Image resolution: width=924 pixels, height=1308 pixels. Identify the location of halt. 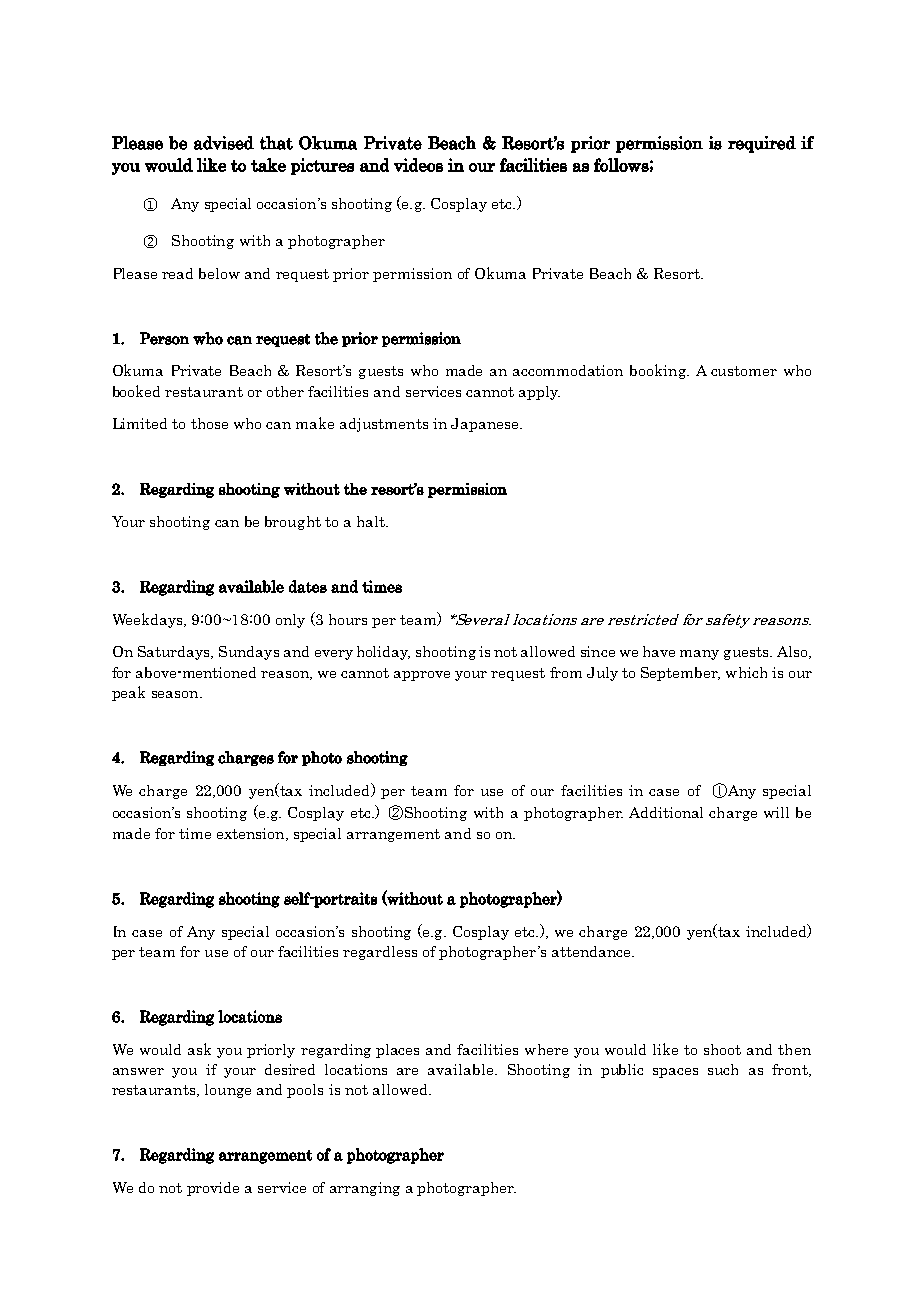
(372, 521).
